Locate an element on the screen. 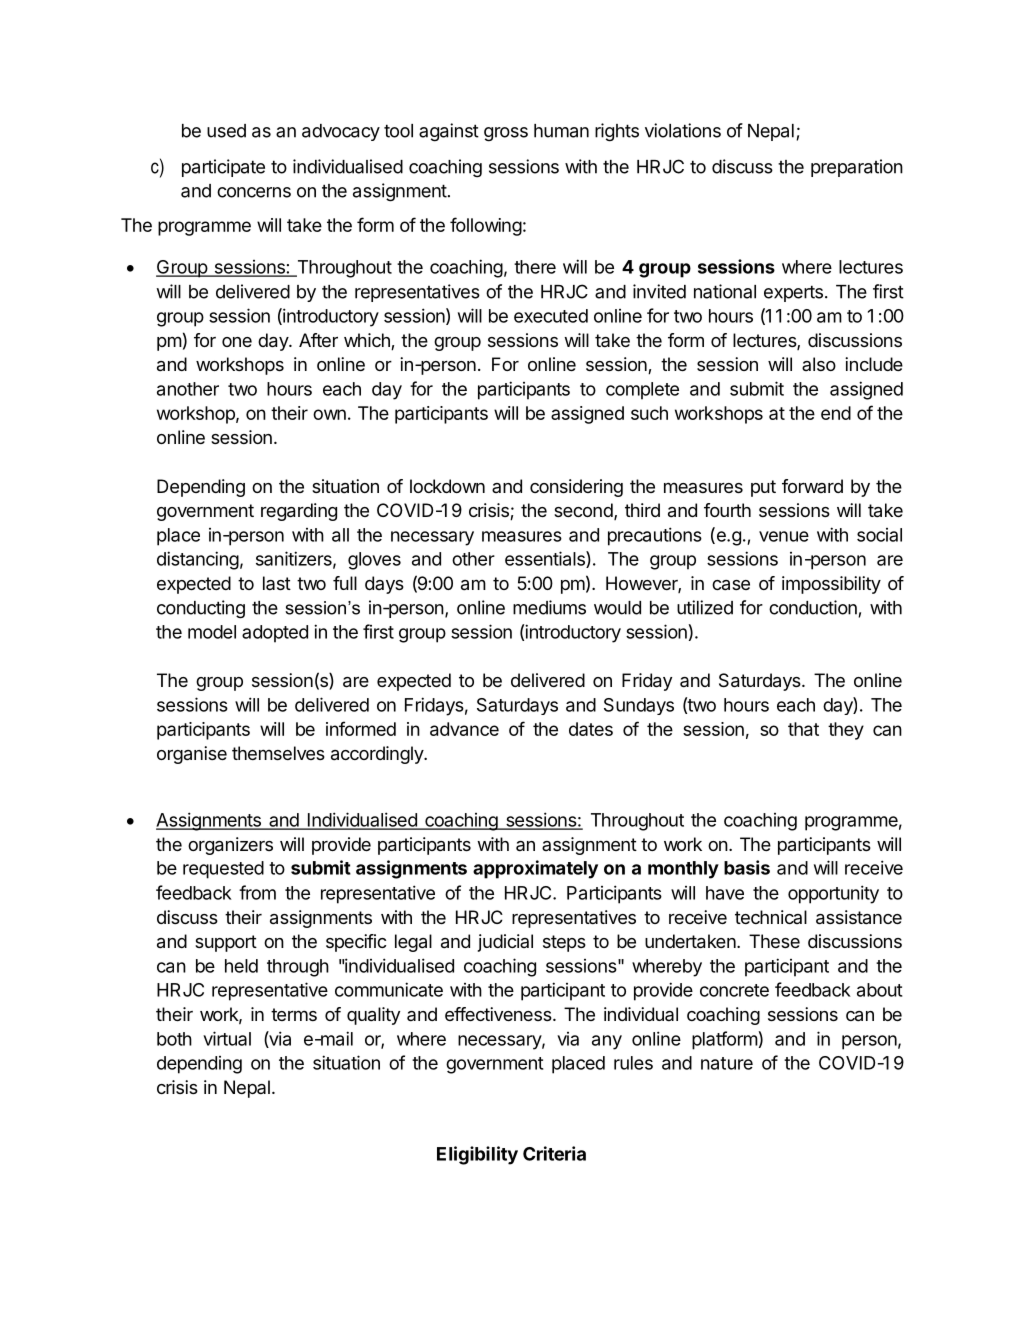 This screenshot has width=1023, height=1323. conduction is located at coordinates (813, 607).
